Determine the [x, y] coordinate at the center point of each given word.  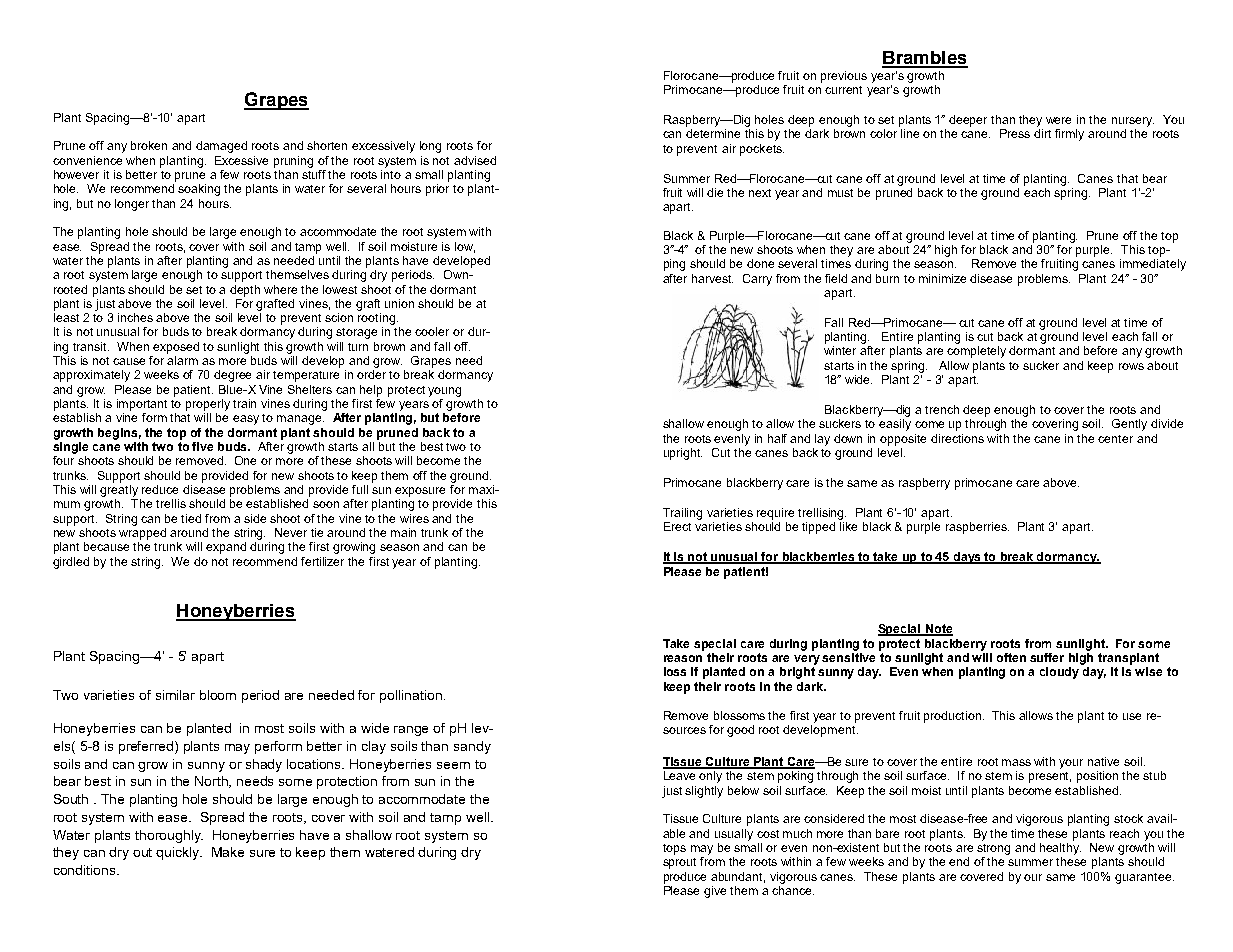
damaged [221, 147]
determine [713, 133]
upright [683, 454]
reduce [160, 489]
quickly [179, 853]
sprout [679, 863]
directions [957, 438]
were [1058, 120]
